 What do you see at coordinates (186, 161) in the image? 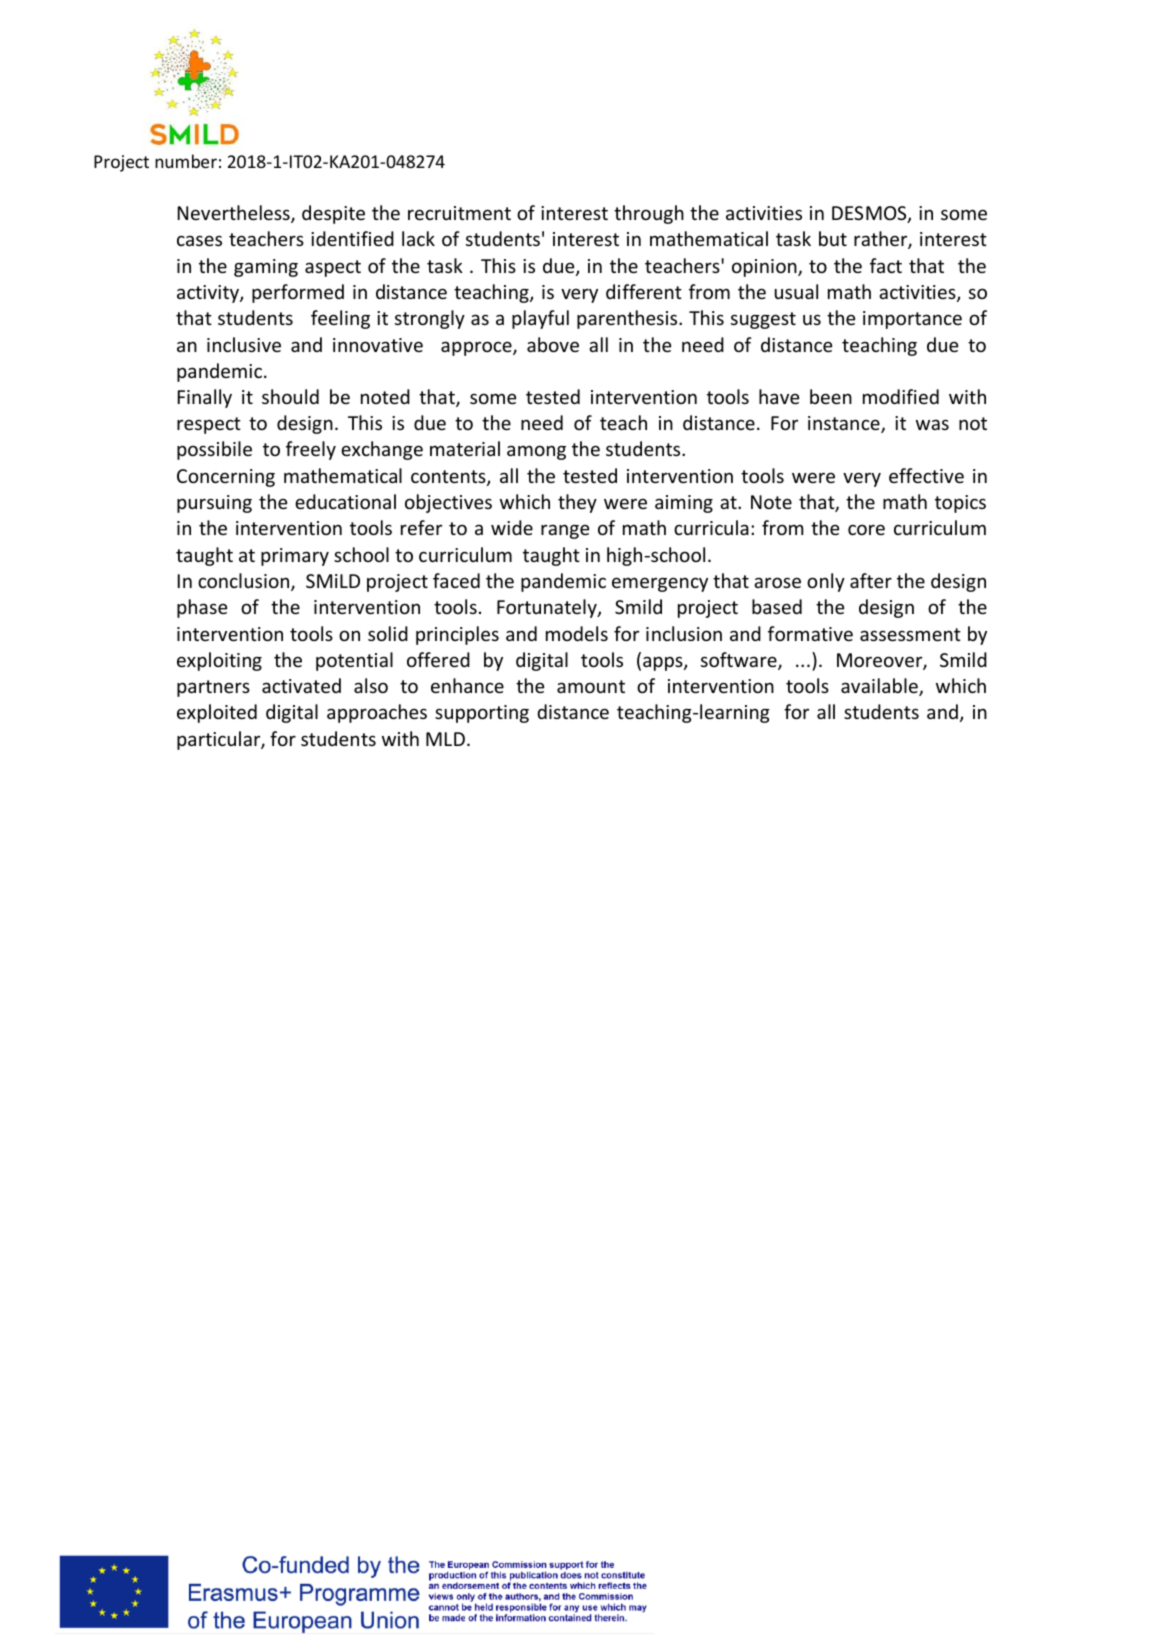
I see `number` at bounding box center [186, 161].
